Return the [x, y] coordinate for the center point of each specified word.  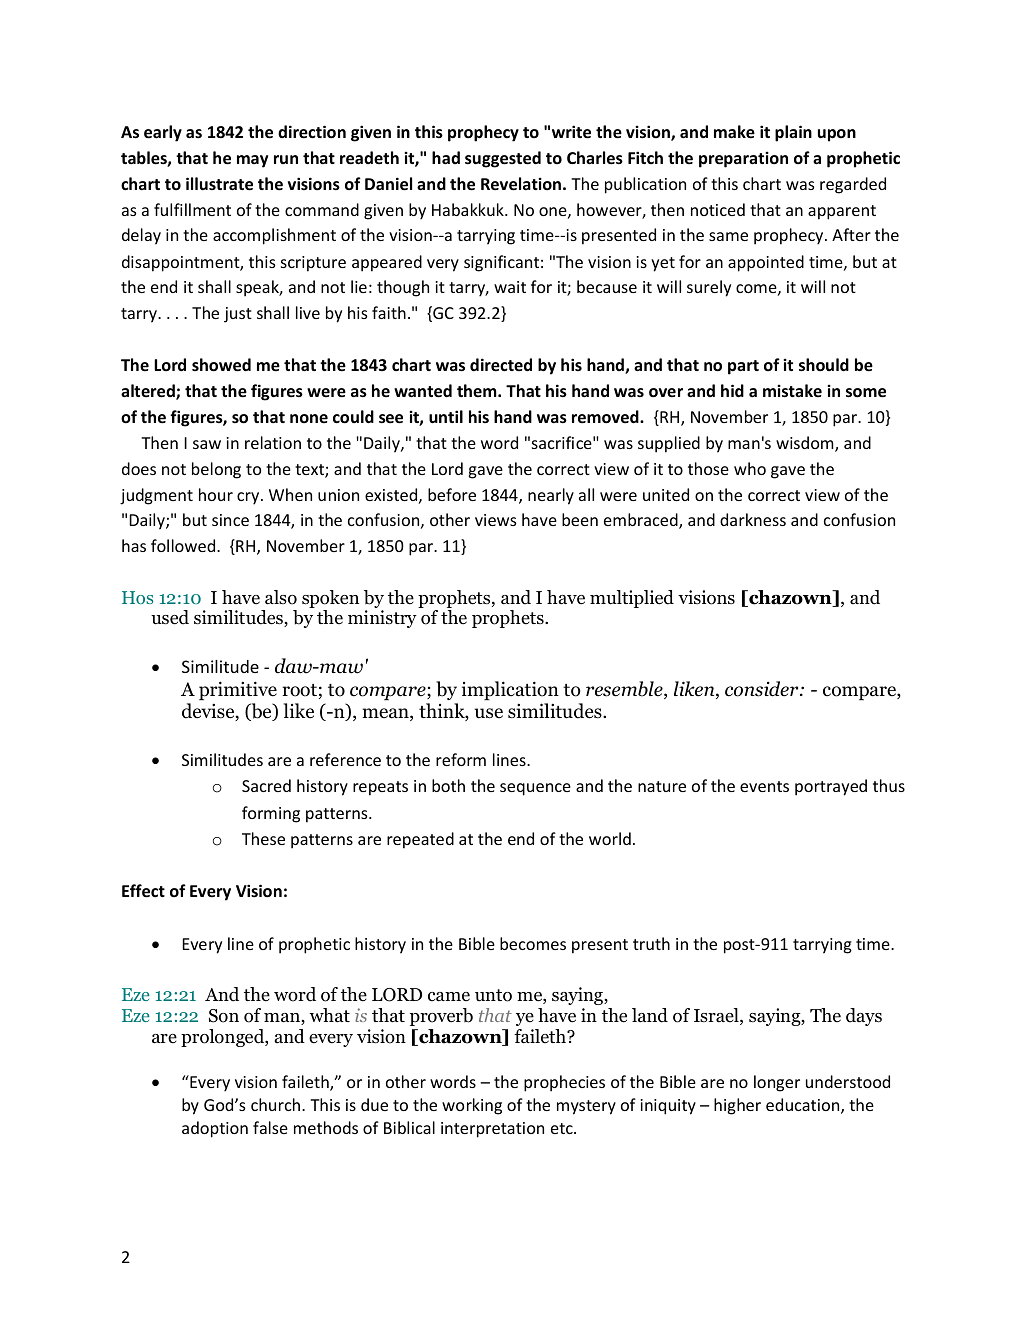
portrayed [831, 787]
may [252, 161]
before [452, 494]
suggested [503, 159]
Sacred [266, 785]
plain [793, 133]
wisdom [806, 444]
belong [216, 470]
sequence [535, 789]
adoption [215, 1129]
